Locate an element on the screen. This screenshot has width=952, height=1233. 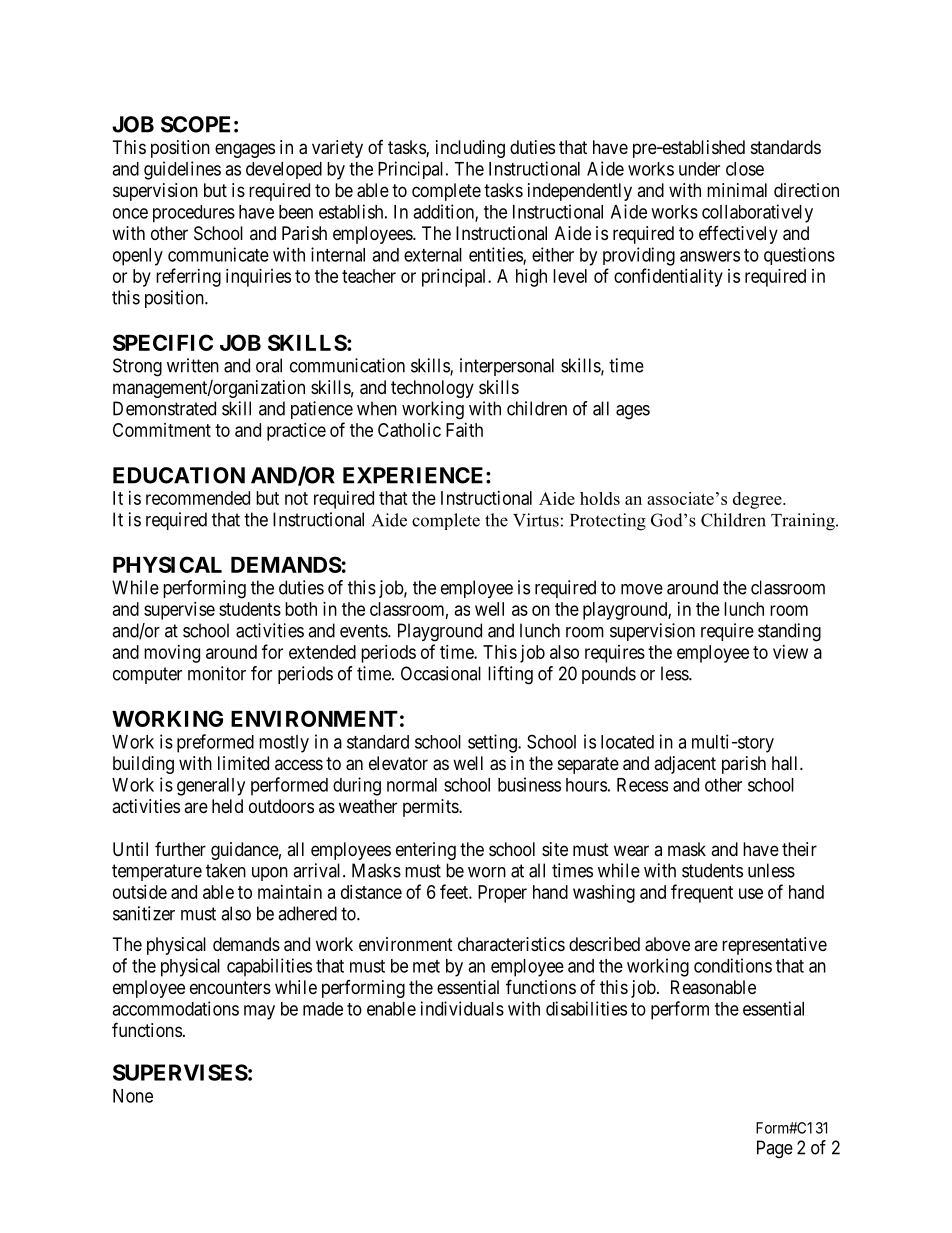
view is located at coordinates (790, 652).
